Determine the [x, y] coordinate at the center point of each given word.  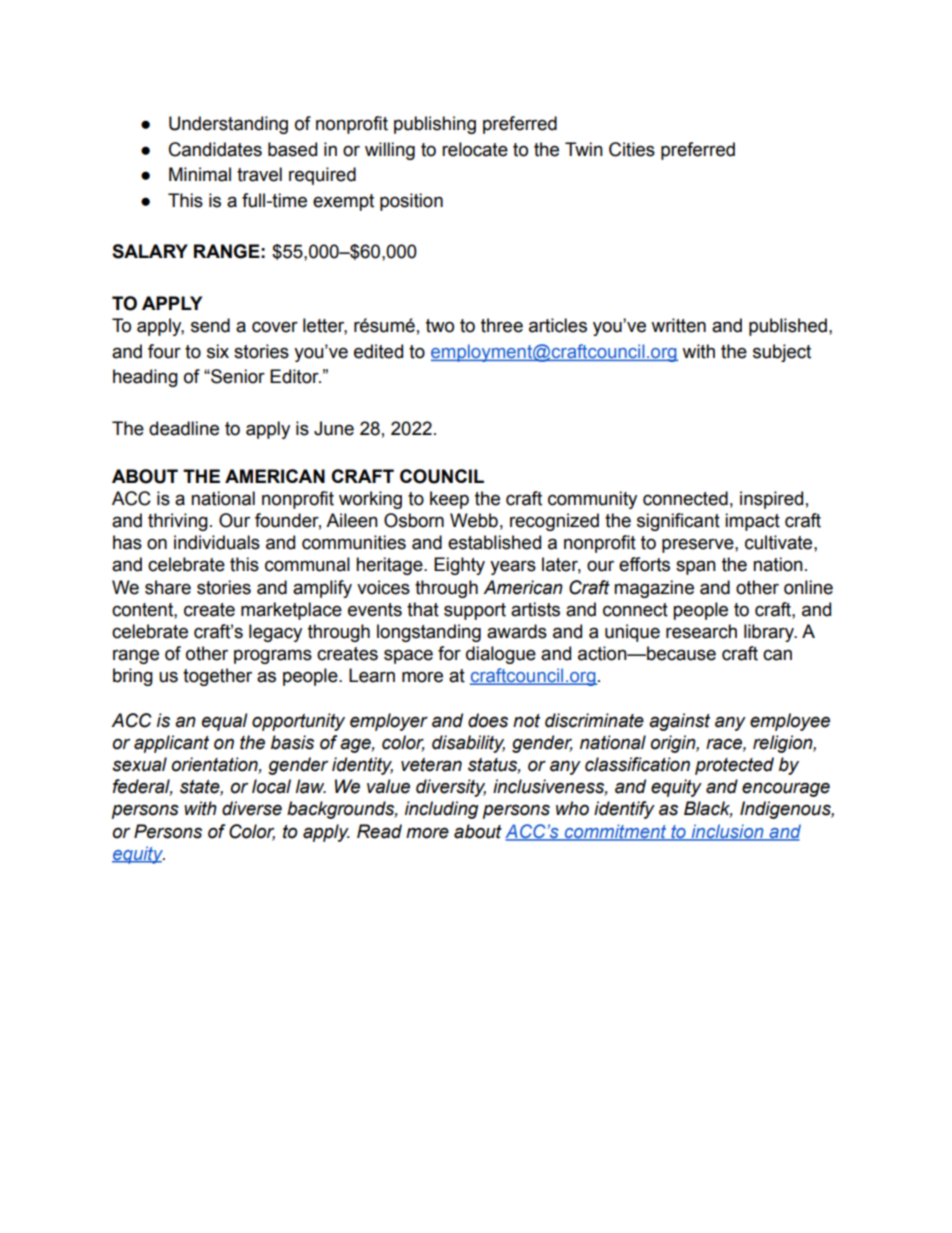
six [218, 351]
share [168, 587]
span [696, 567]
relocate [475, 149]
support [475, 611]
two [440, 326]
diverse [252, 808]
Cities [632, 149]
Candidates [215, 149]
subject [782, 353]
